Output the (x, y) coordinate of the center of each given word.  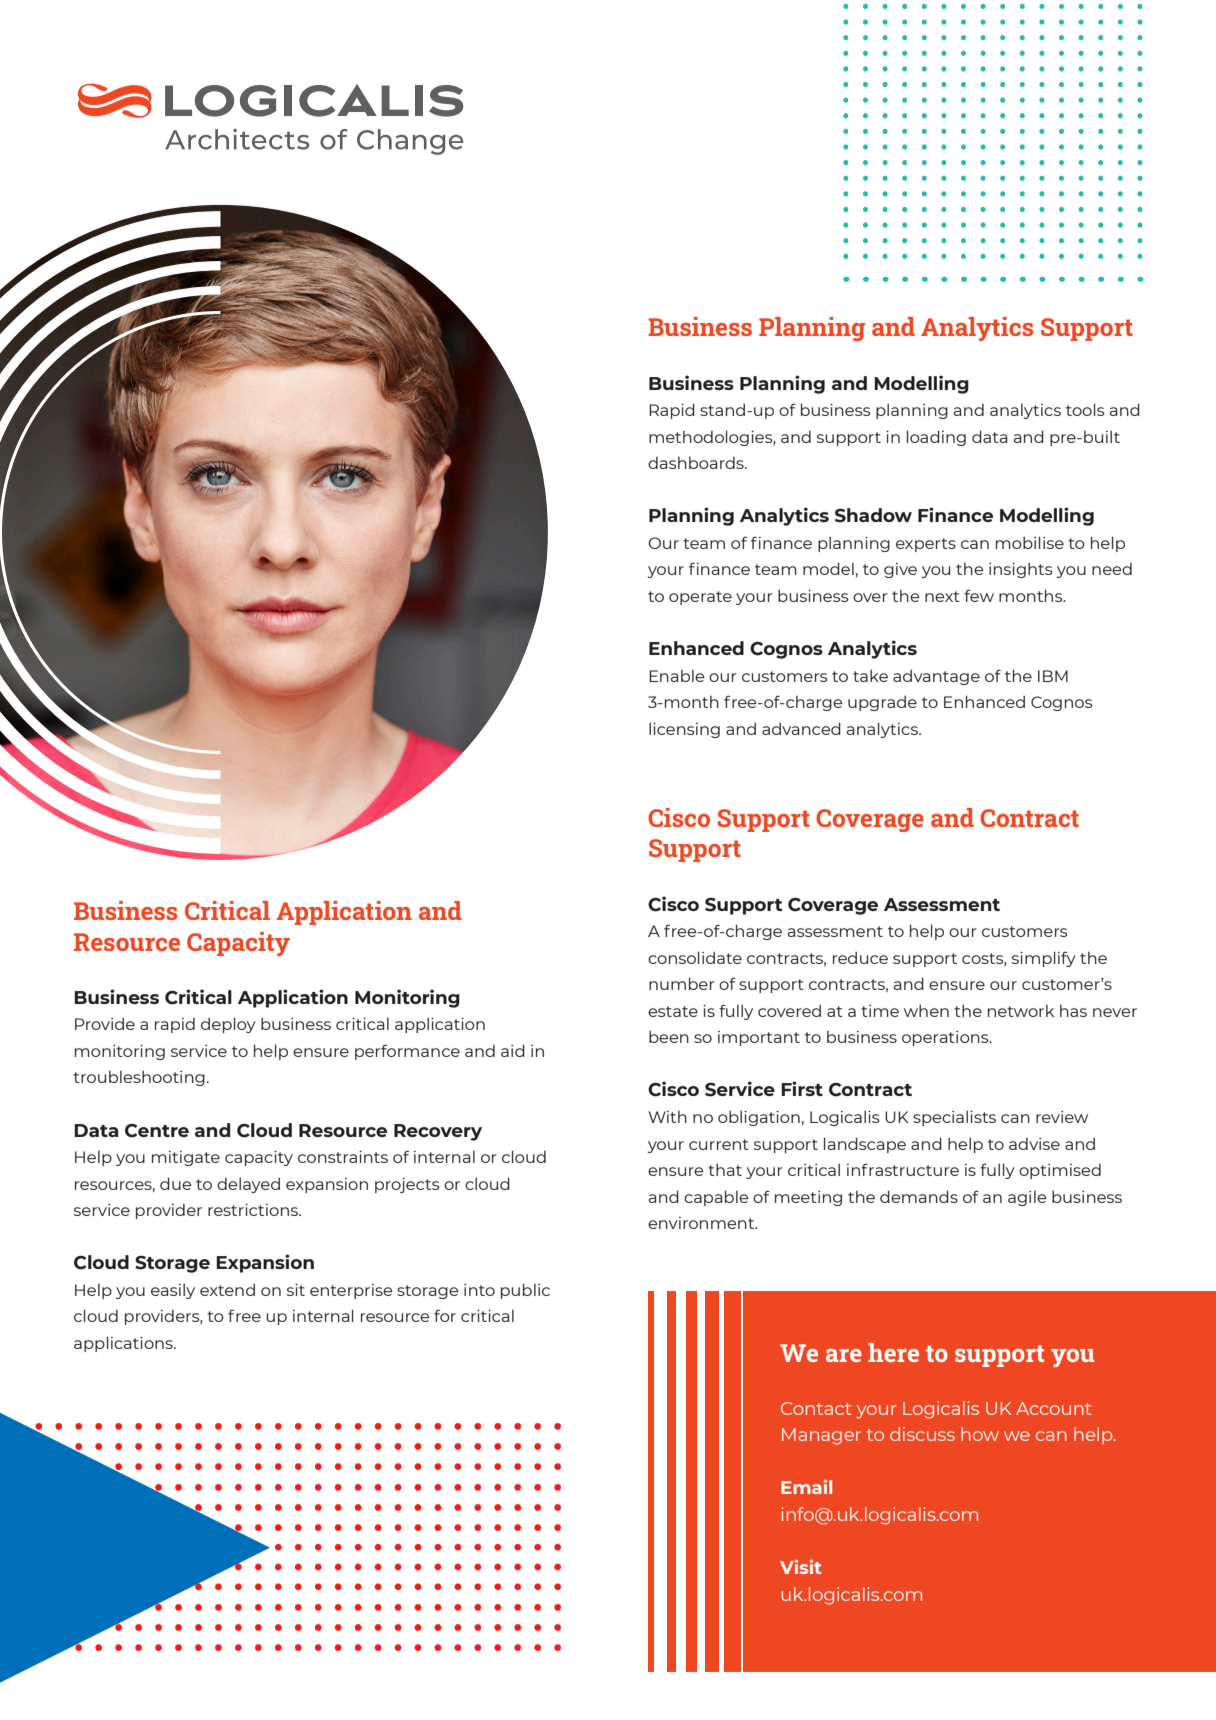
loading (936, 438)
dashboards (697, 463)
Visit (801, 1567)
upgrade (882, 703)
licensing (684, 730)
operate (700, 598)
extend (227, 1289)
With (668, 1117)
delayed (248, 1185)
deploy (228, 1025)
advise (1034, 1144)
